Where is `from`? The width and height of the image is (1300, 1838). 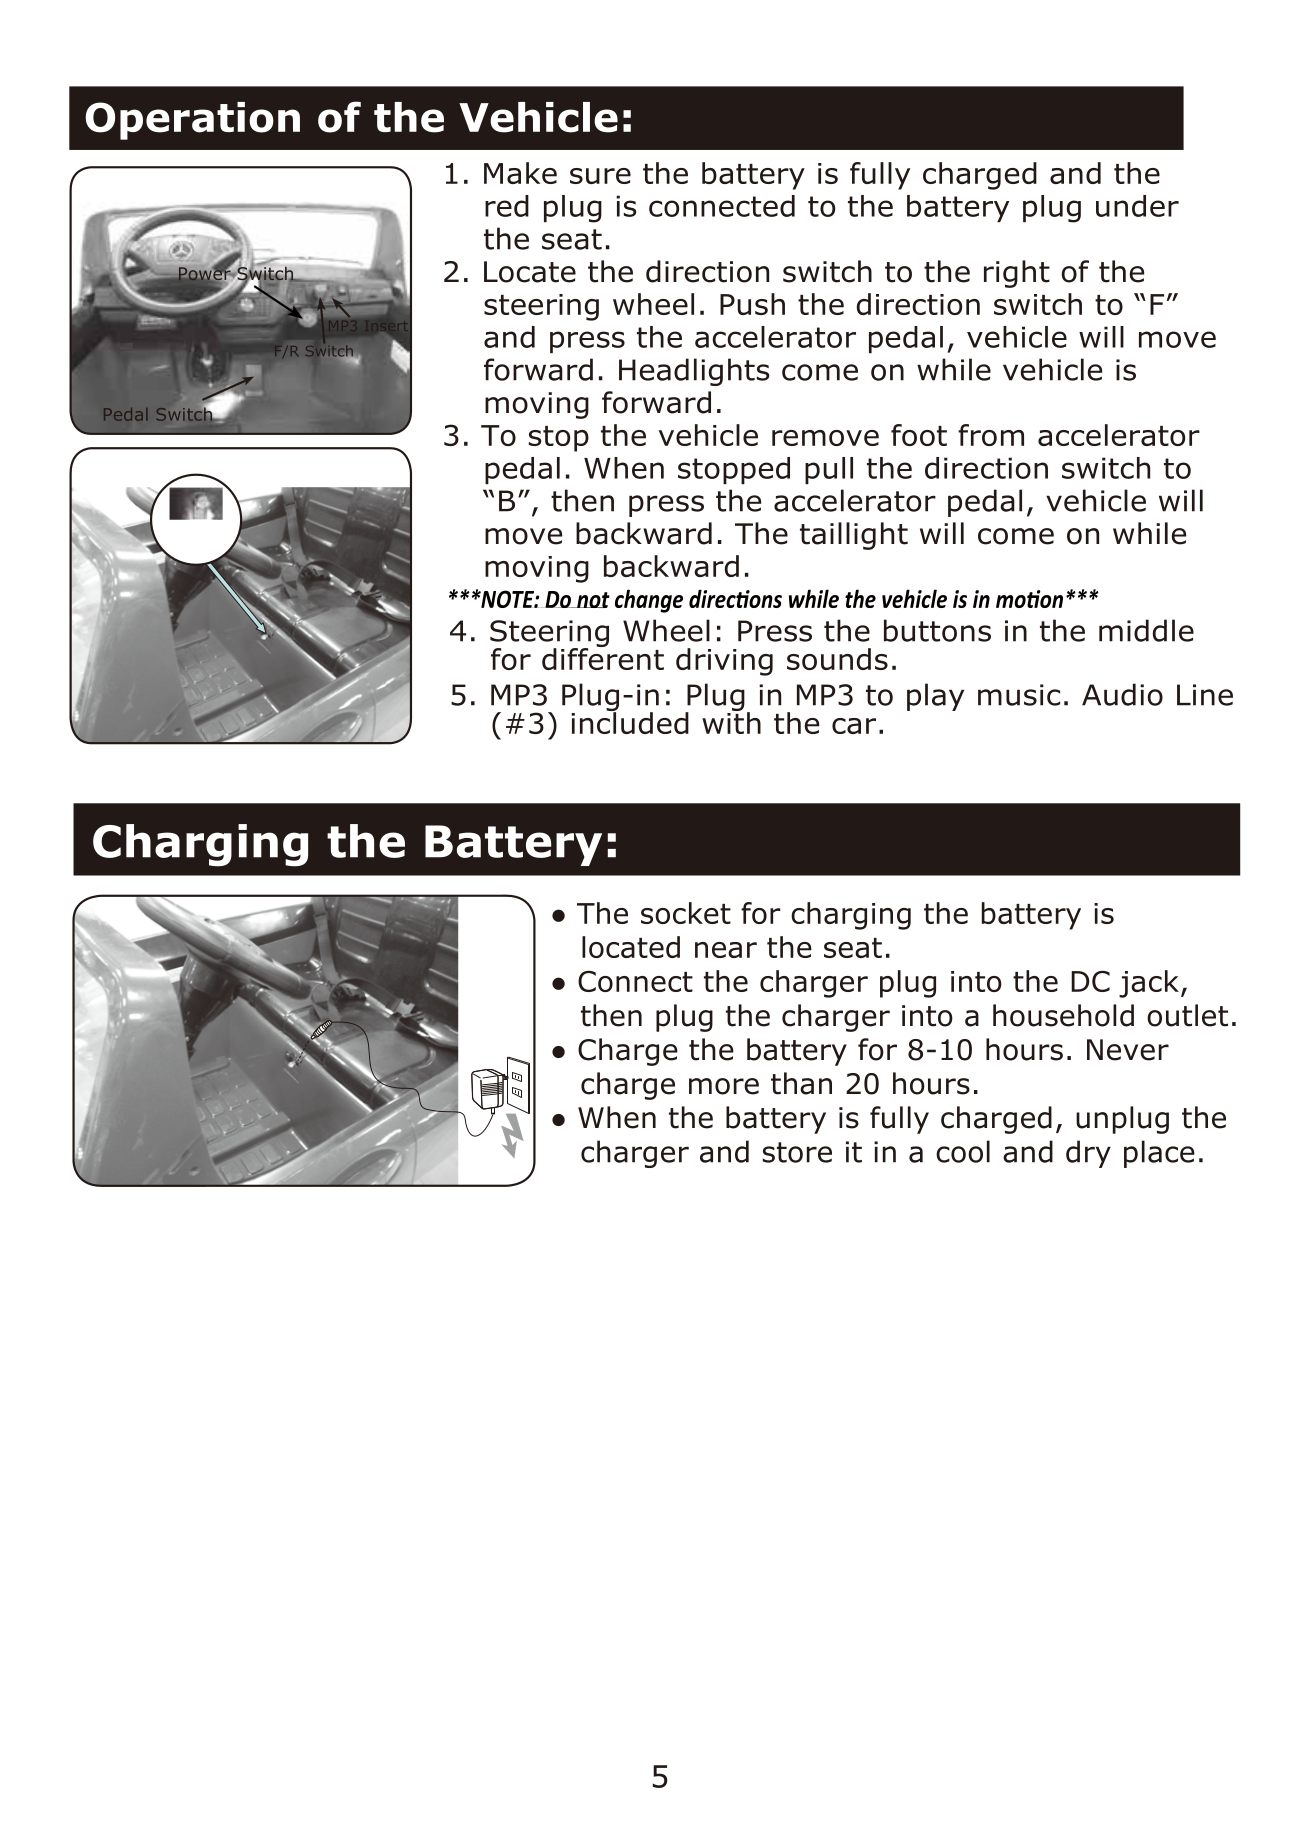 from is located at coordinates (991, 435).
